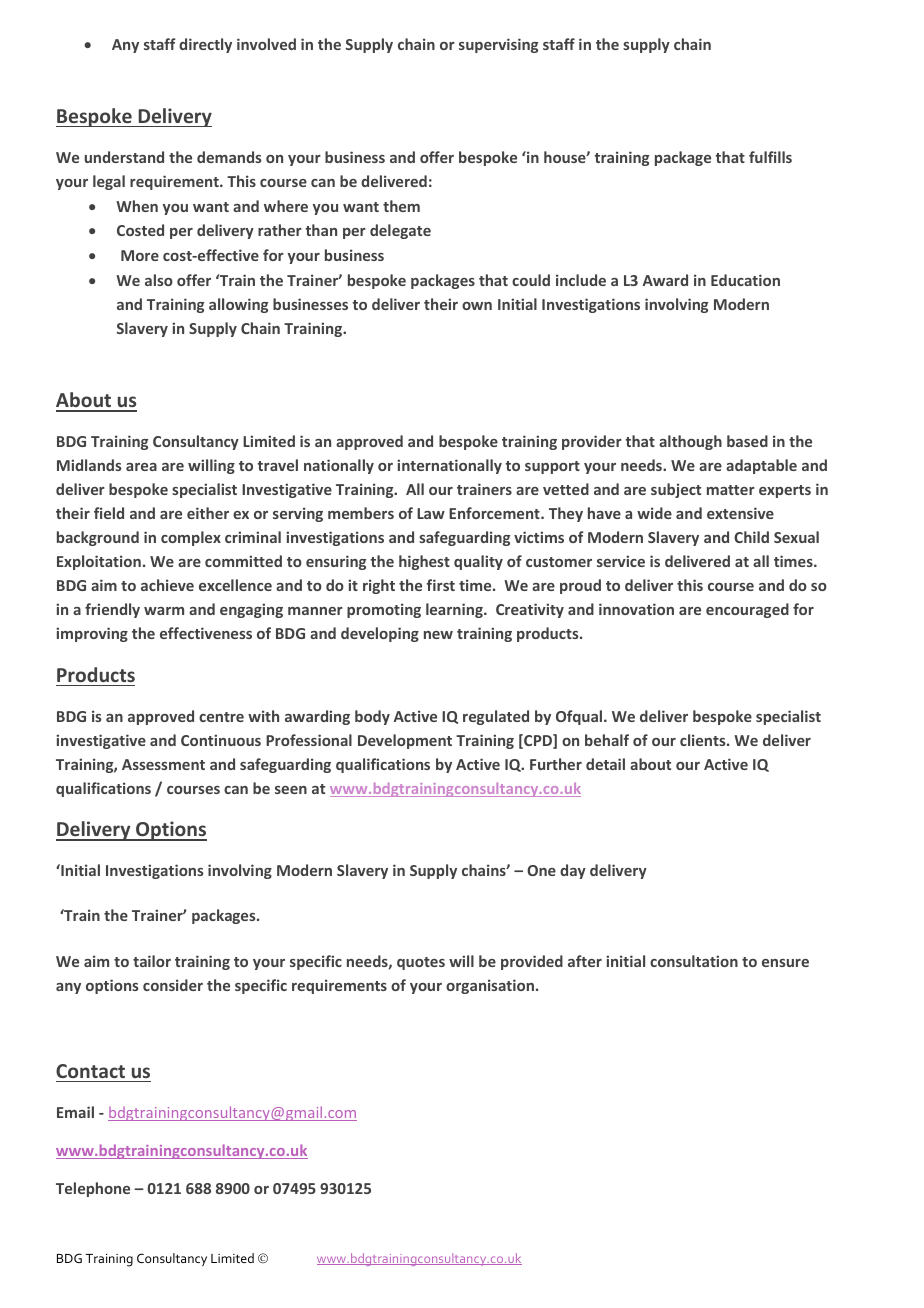 The height and width of the image is (1308, 924). What do you see at coordinates (491, 986) in the image?
I see `organisation` at bounding box center [491, 986].
